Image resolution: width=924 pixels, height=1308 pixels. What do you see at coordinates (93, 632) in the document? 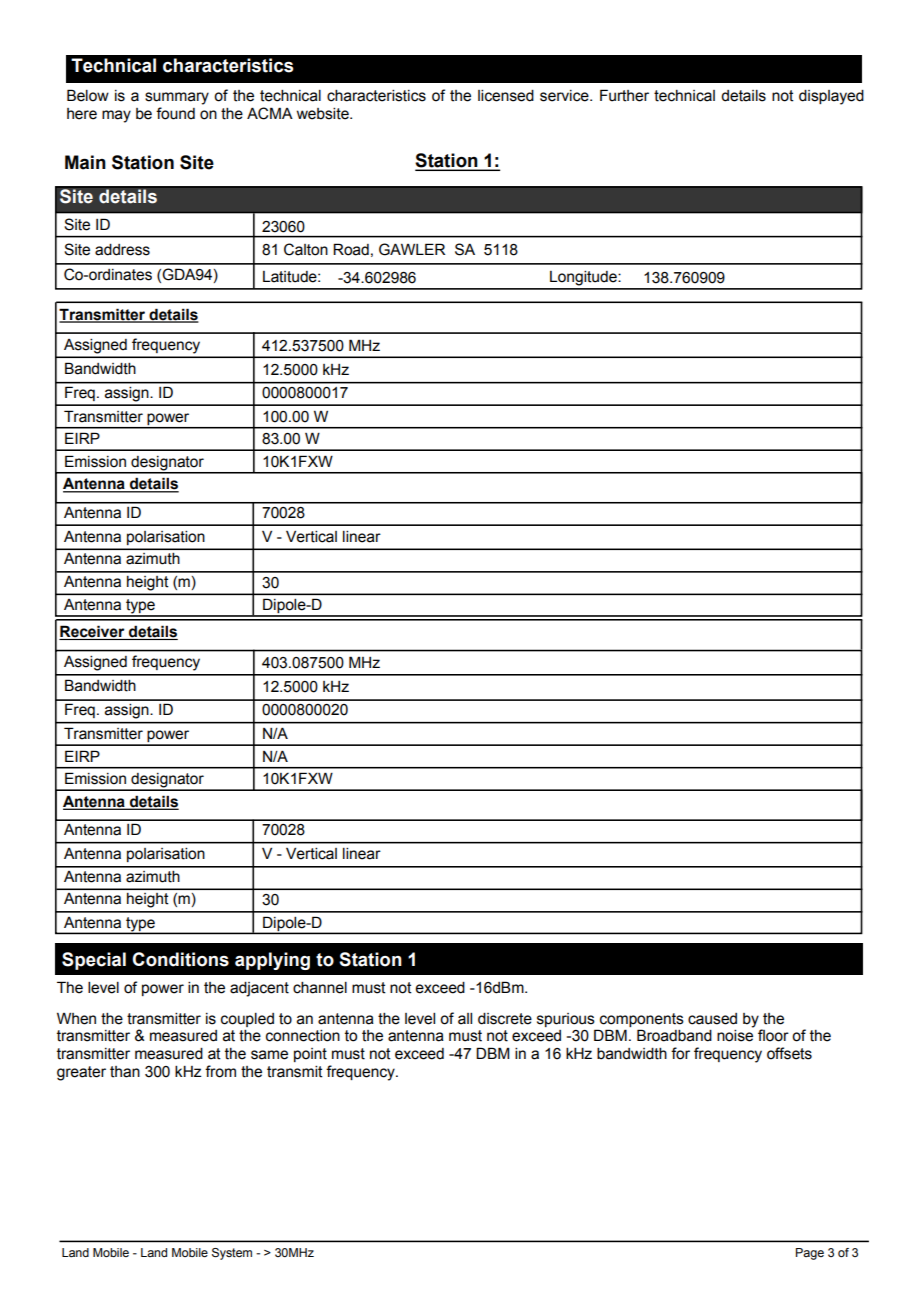
I see `Receiver` at bounding box center [93, 632].
